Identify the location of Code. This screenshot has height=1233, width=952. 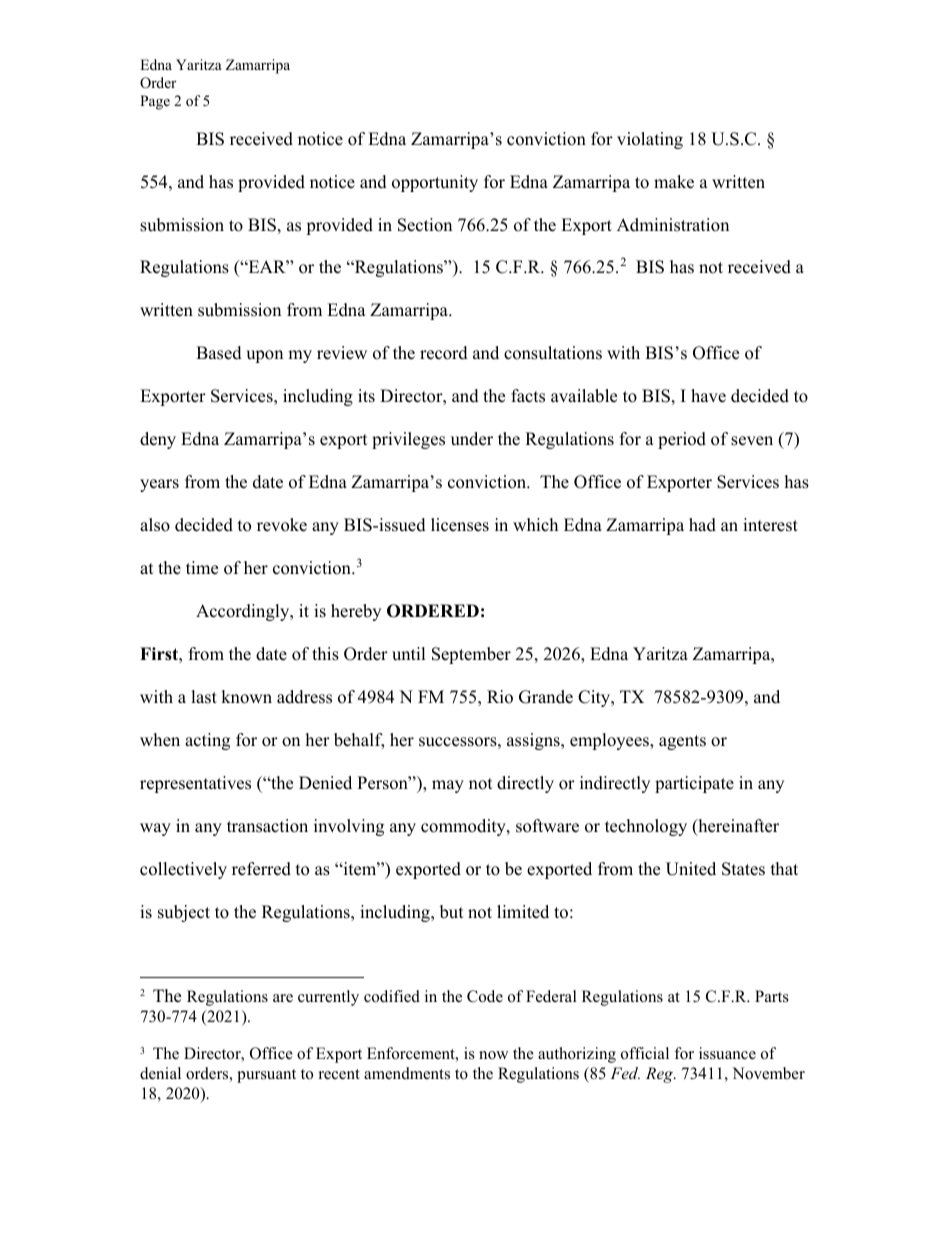
(485, 996).
